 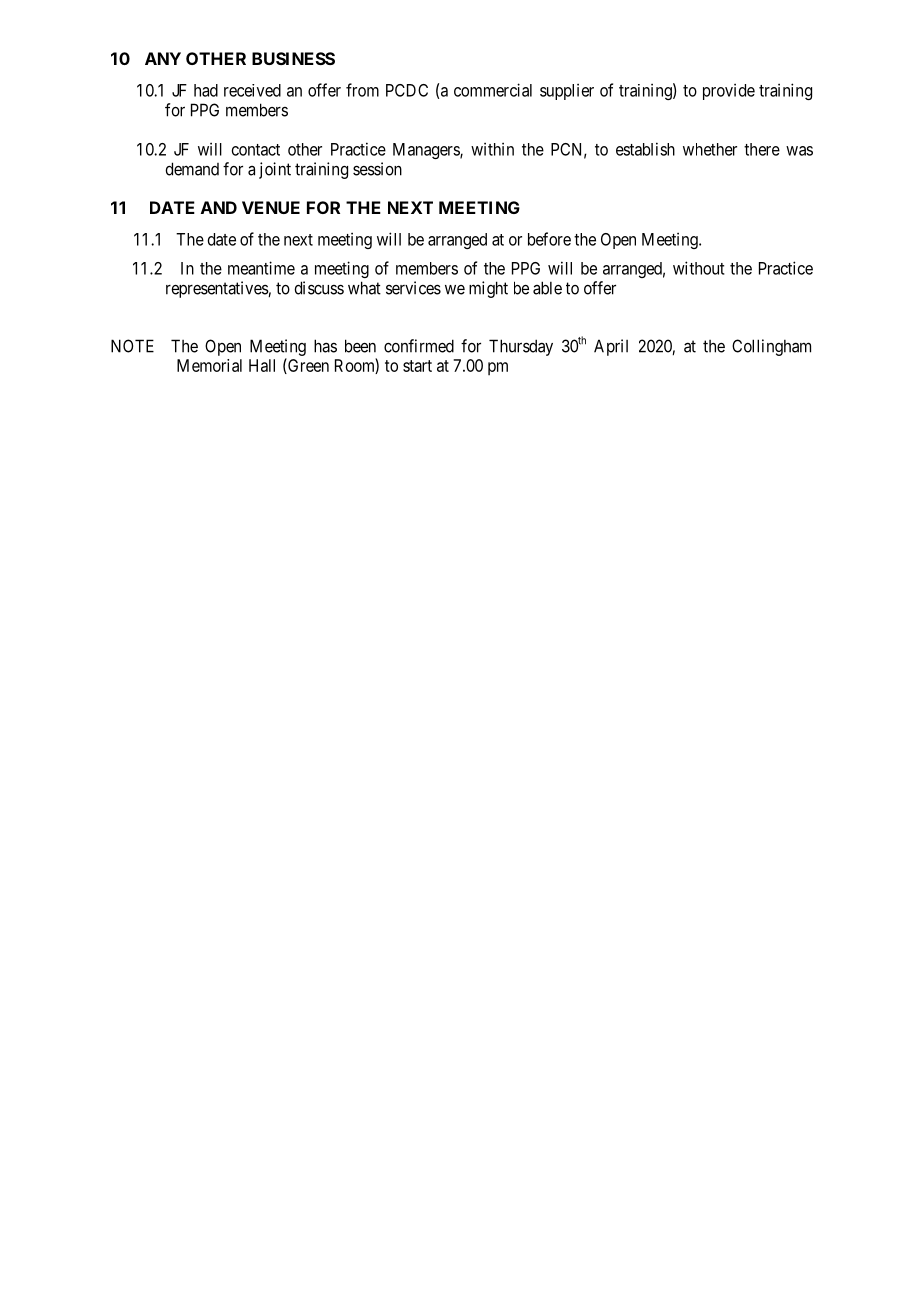 What do you see at coordinates (492, 149) in the page?
I see `within` at bounding box center [492, 149].
